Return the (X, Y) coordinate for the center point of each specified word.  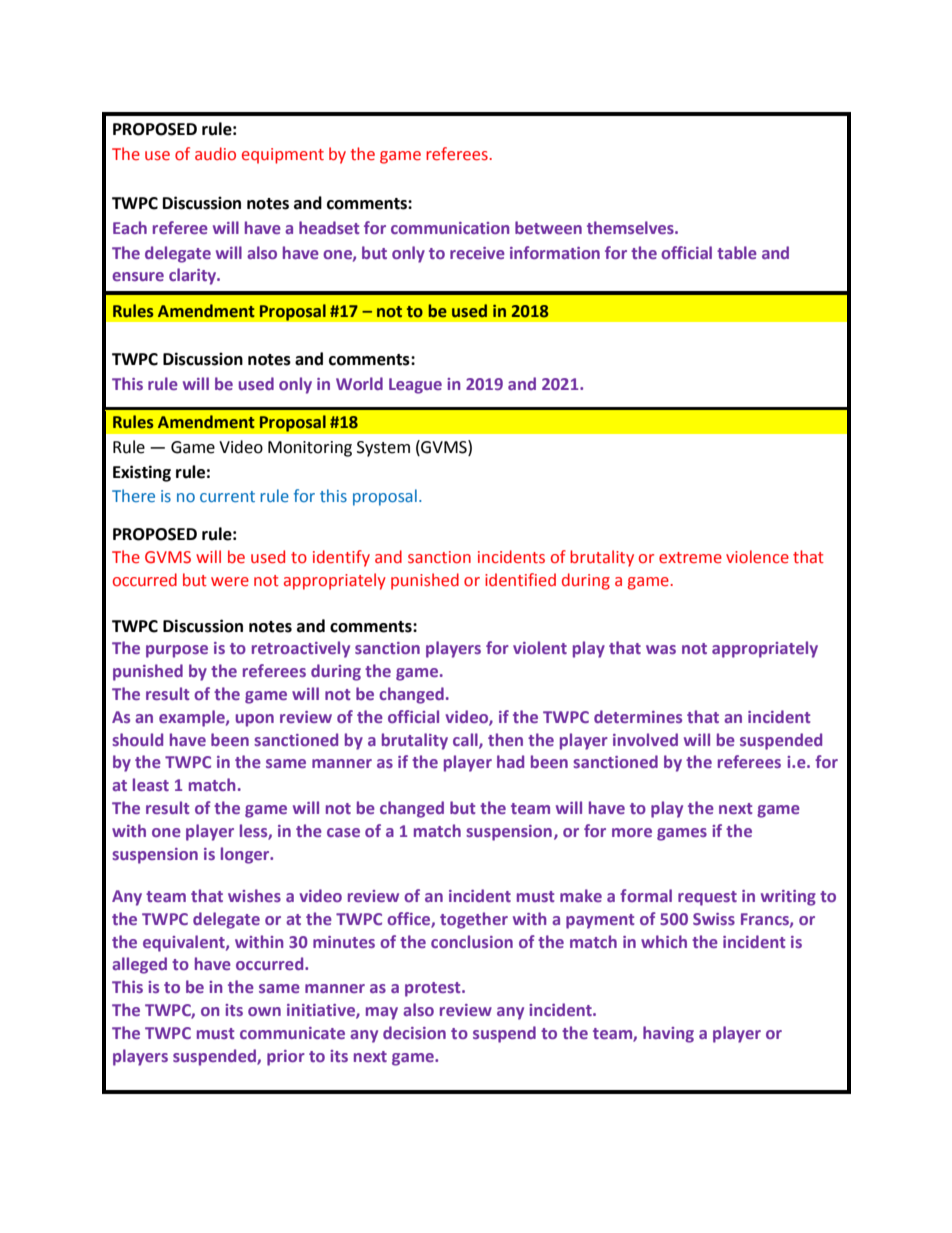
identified (520, 580)
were (230, 582)
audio (215, 154)
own (264, 1011)
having (668, 1034)
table (737, 252)
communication (450, 228)
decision (414, 1032)
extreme (690, 558)
